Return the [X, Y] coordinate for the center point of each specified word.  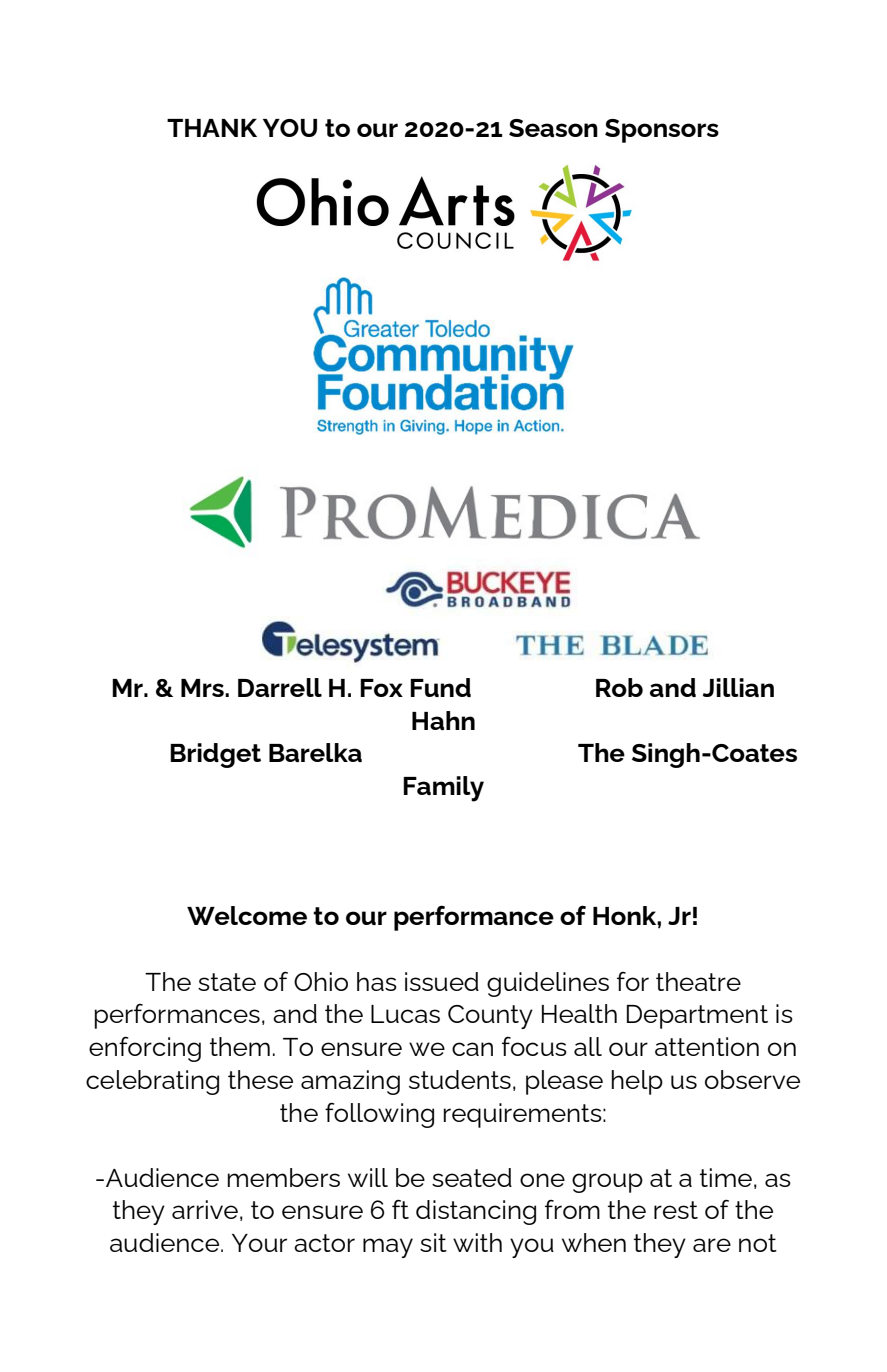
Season [553, 128]
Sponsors [662, 131]
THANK [212, 128]
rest [676, 1210]
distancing [476, 1212]
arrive [205, 1209]
